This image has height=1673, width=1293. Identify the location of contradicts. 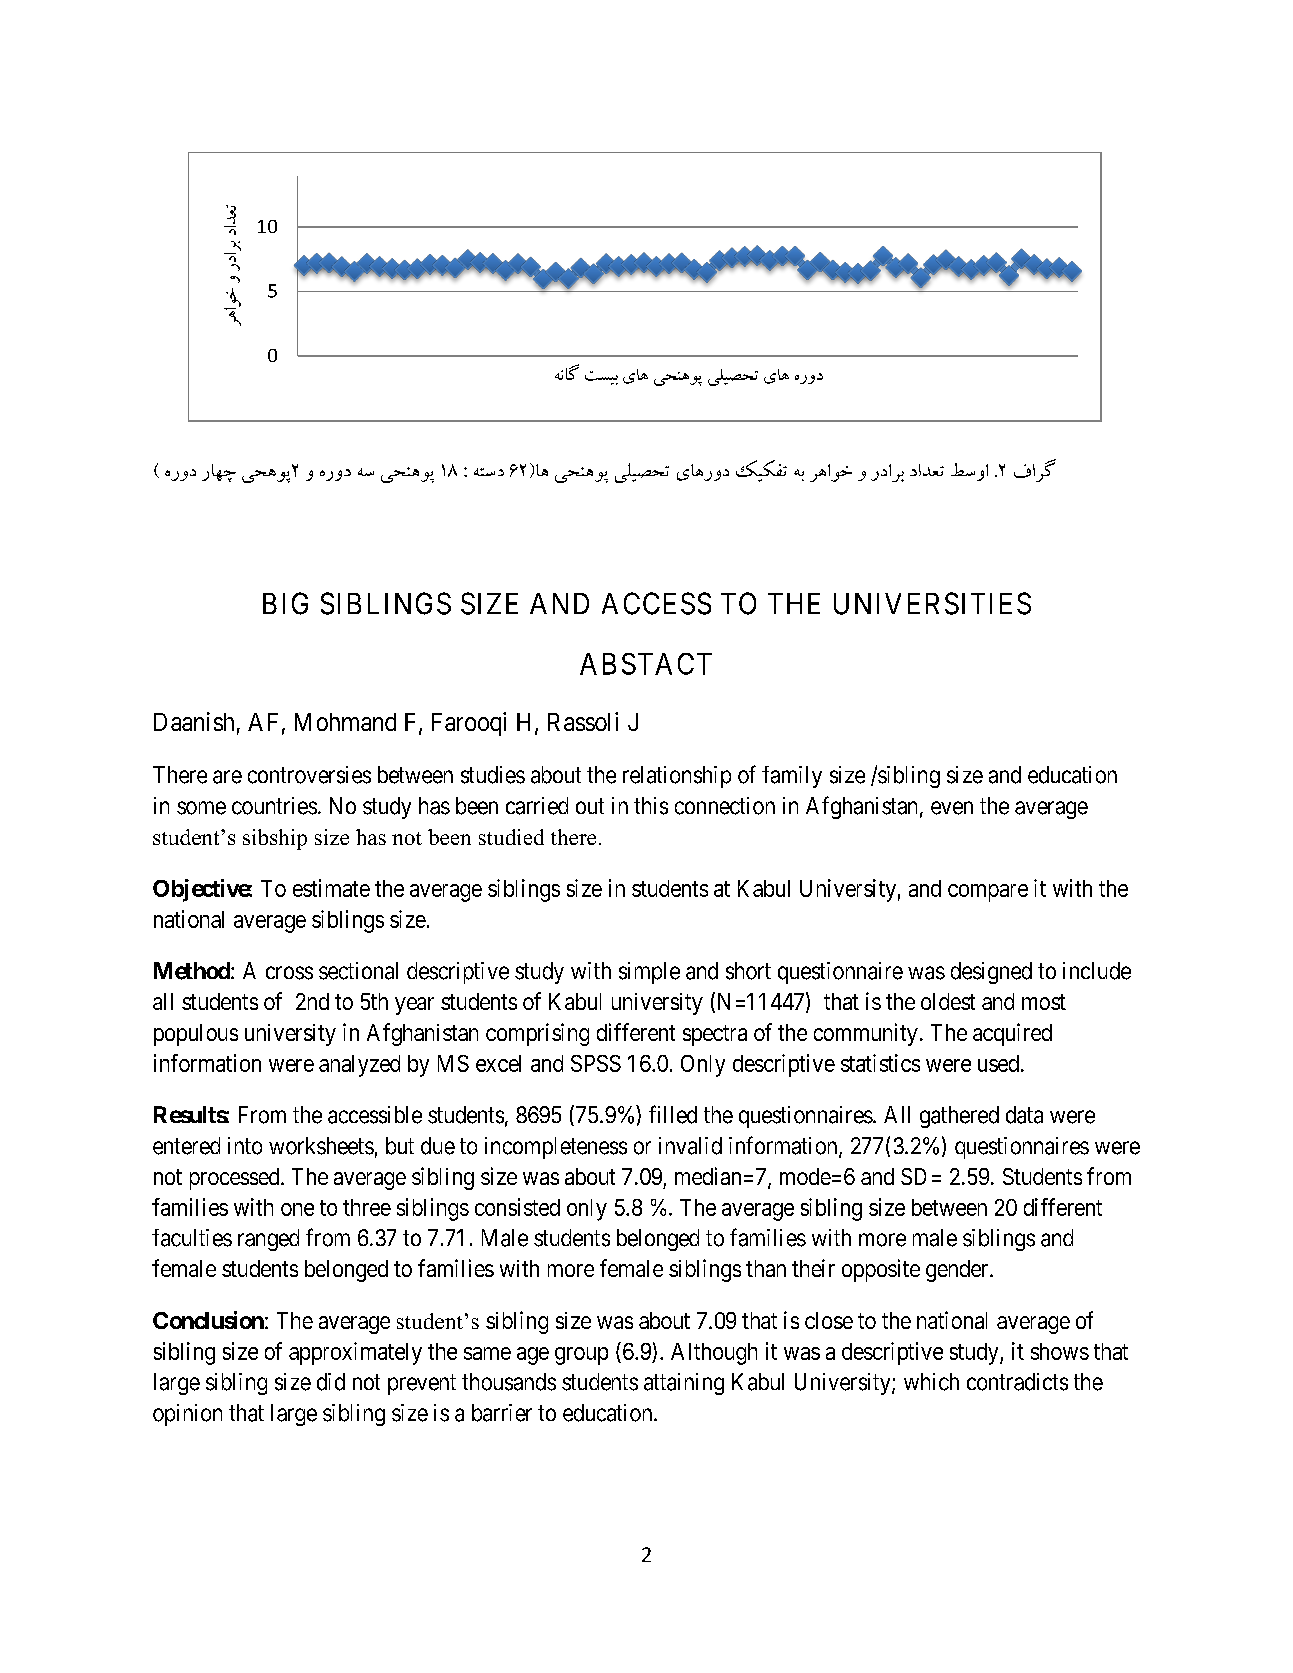
(1017, 1382).
